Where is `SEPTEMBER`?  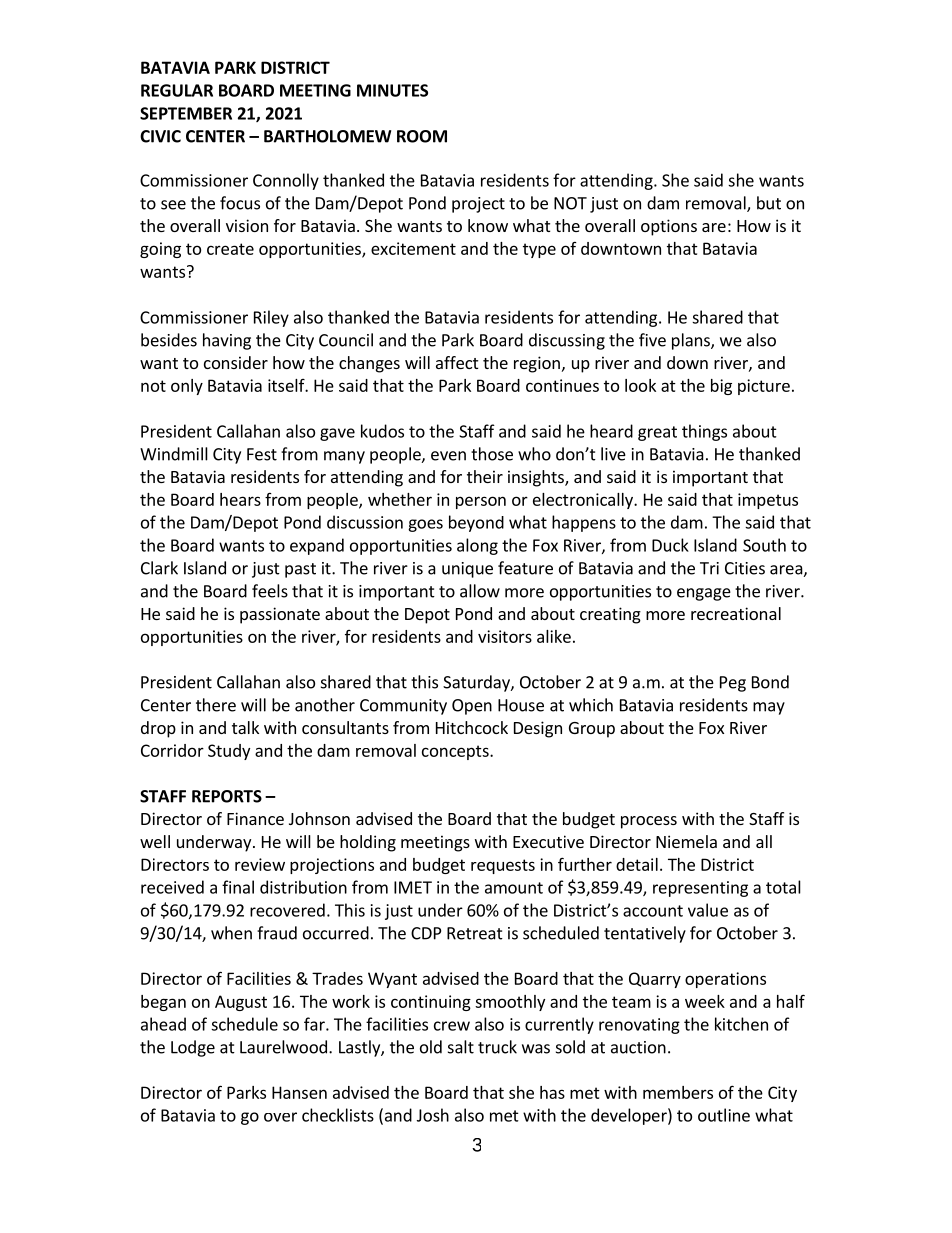
SEPTEMBER is located at coordinates (186, 113).
